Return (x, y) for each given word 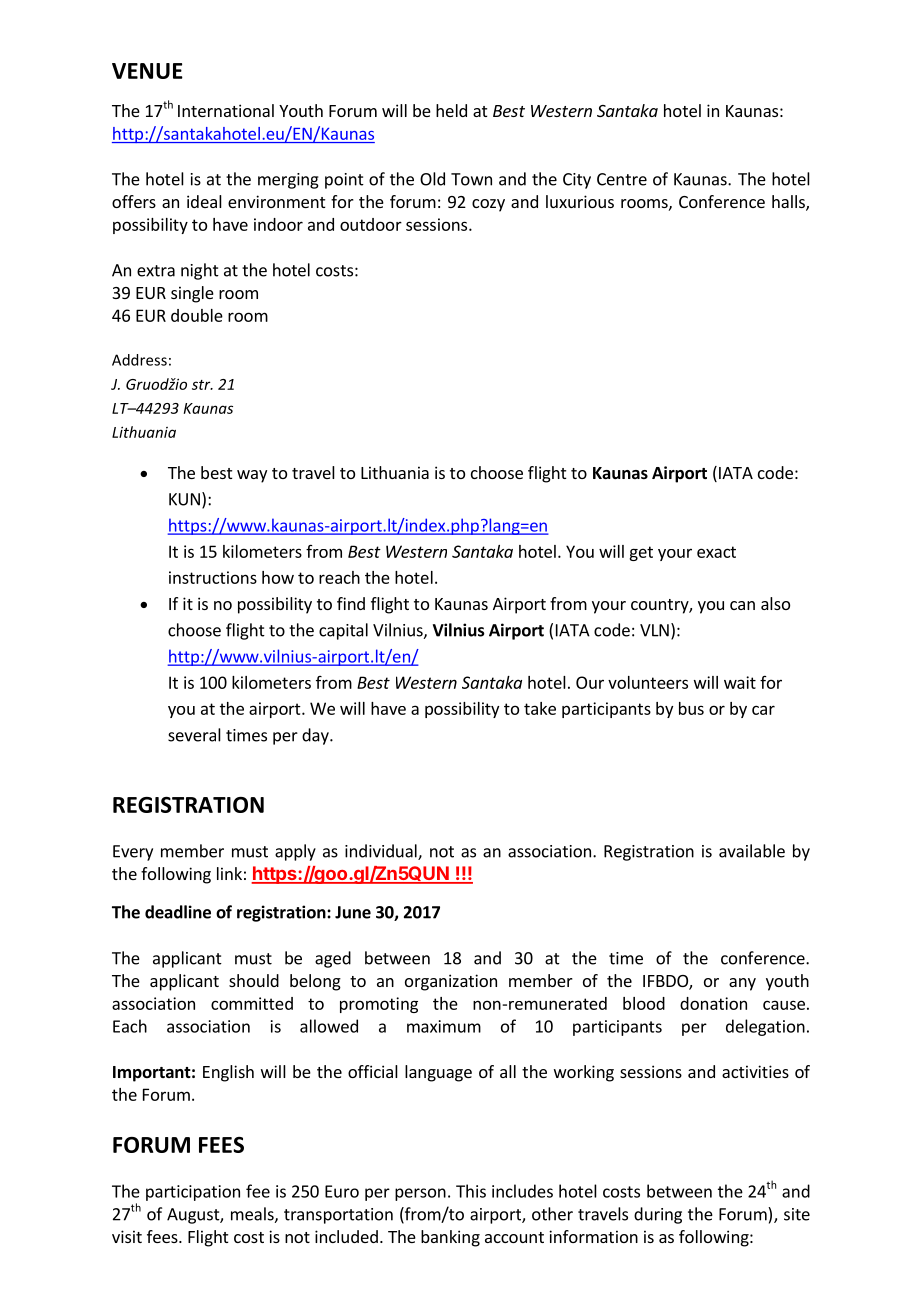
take (540, 708)
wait (740, 682)
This (471, 1191)
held (451, 110)
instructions (213, 577)
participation (193, 1193)
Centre (622, 179)
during (658, 1215)
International (226, 110)
